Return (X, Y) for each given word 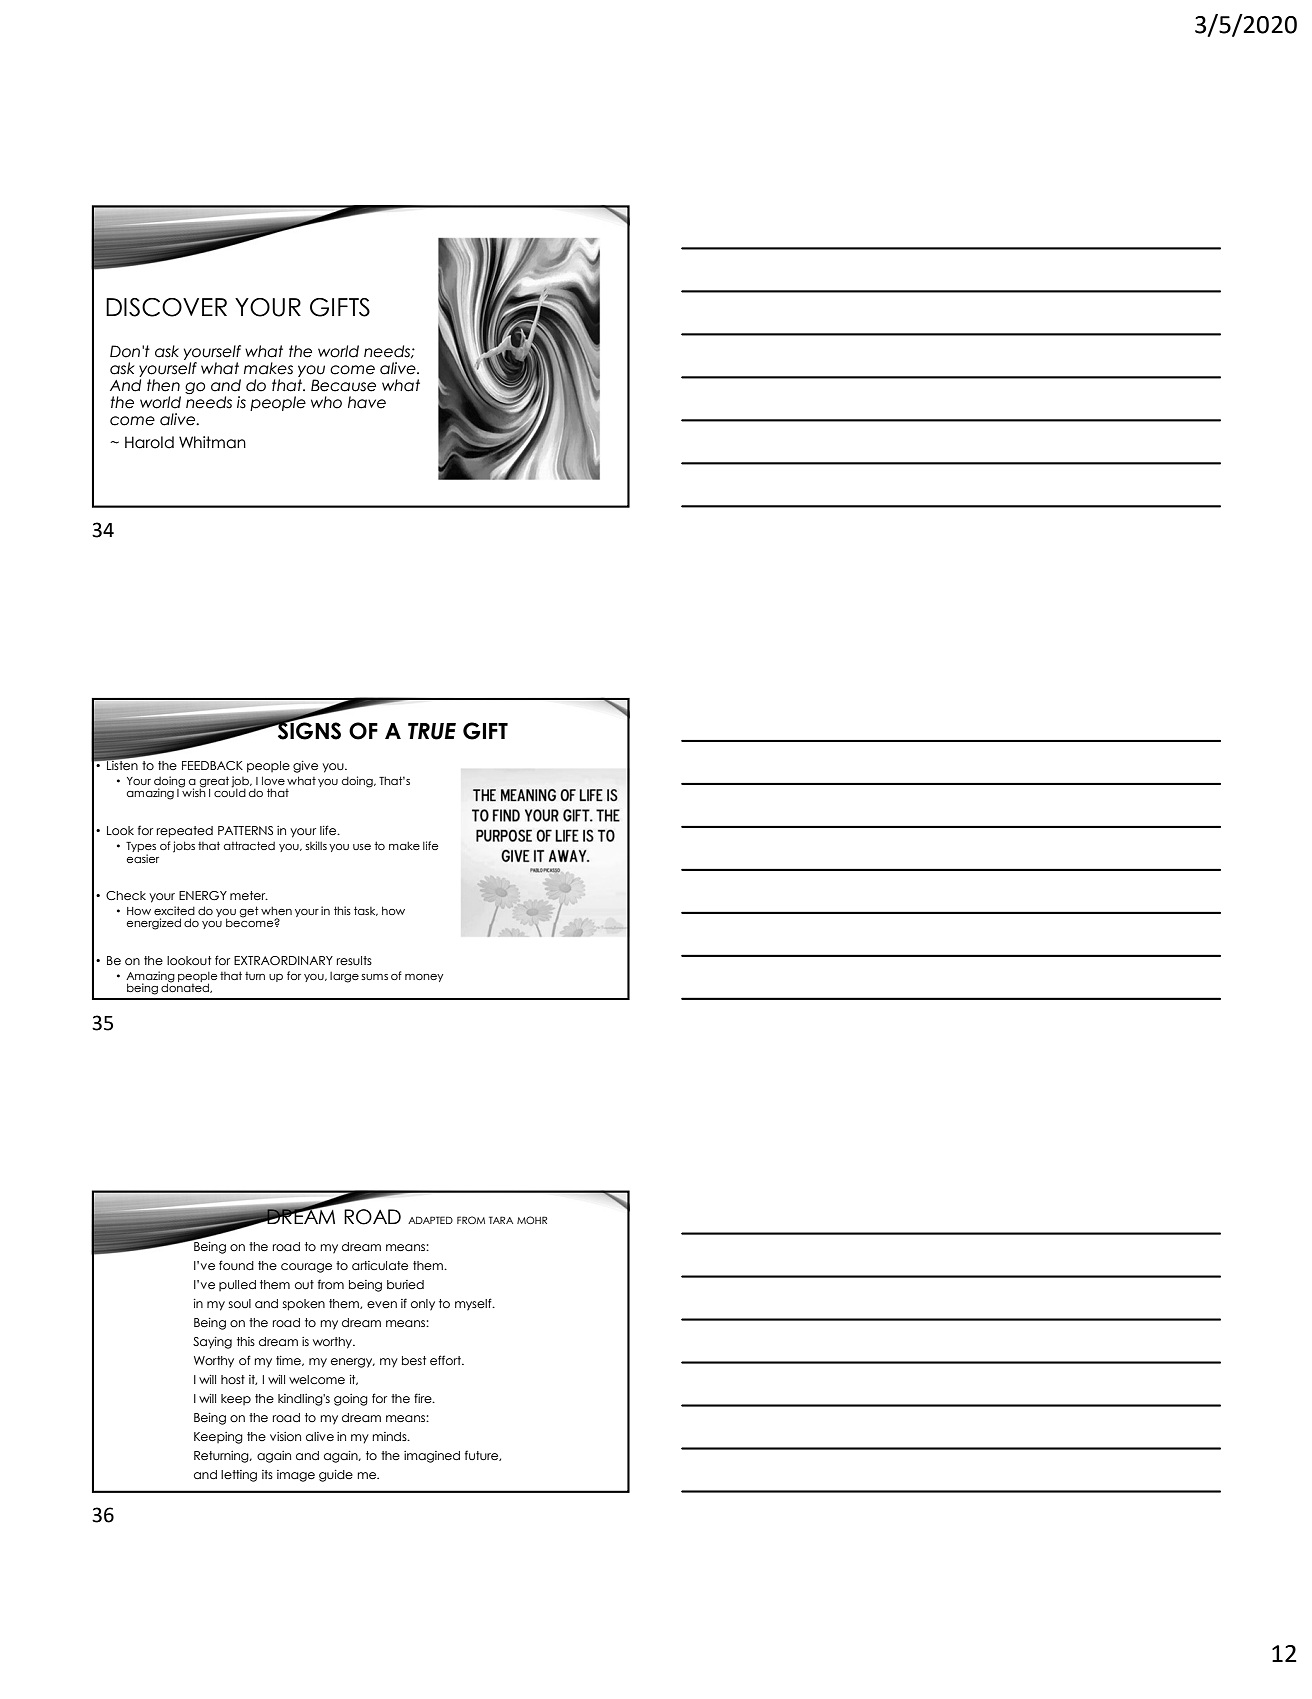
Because (343, 385)
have (367, 402)
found (236, 1265)
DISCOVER (166, 307)
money (424, 978)
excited (174, 910)
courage (306, 1268)
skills (316, 845)
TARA (501, 1220)
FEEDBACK (212, 765)
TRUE (432, 731)
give (305, 767)
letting (239, 1476)
